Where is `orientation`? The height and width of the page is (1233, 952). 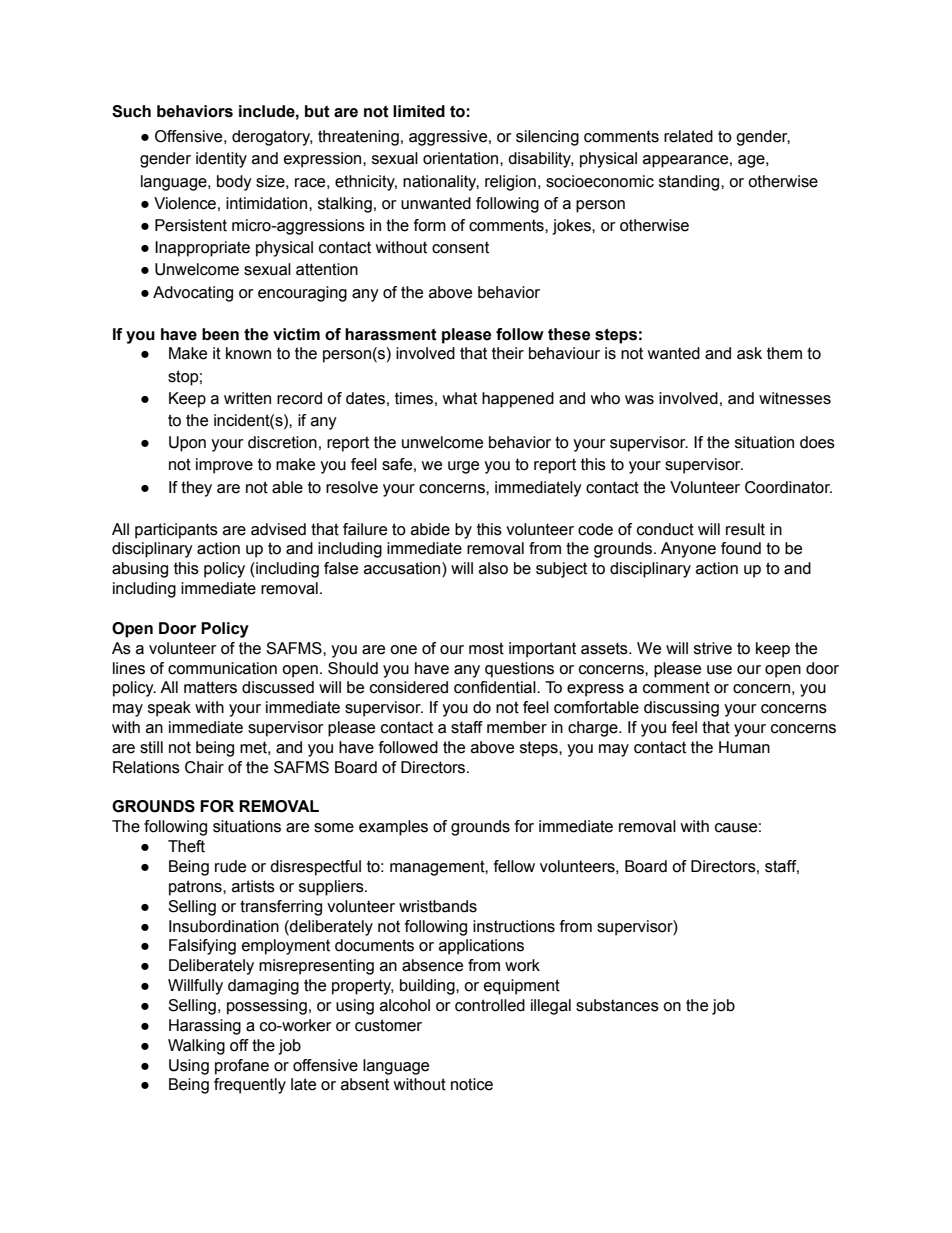 orientation is located at coordinates (462, 158).
